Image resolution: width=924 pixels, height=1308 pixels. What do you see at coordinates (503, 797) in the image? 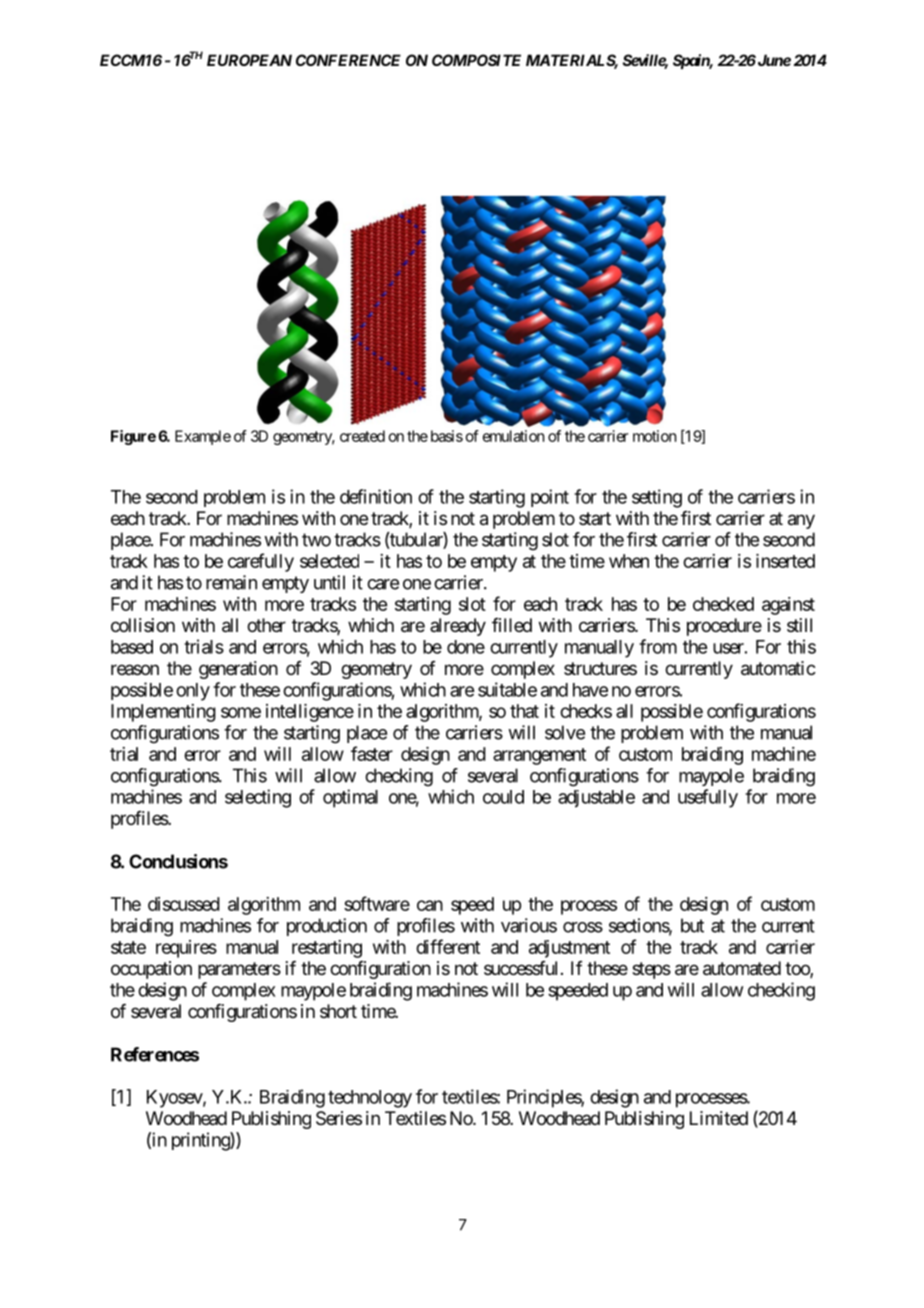
I see `could` at bounding box center [503, 797].
